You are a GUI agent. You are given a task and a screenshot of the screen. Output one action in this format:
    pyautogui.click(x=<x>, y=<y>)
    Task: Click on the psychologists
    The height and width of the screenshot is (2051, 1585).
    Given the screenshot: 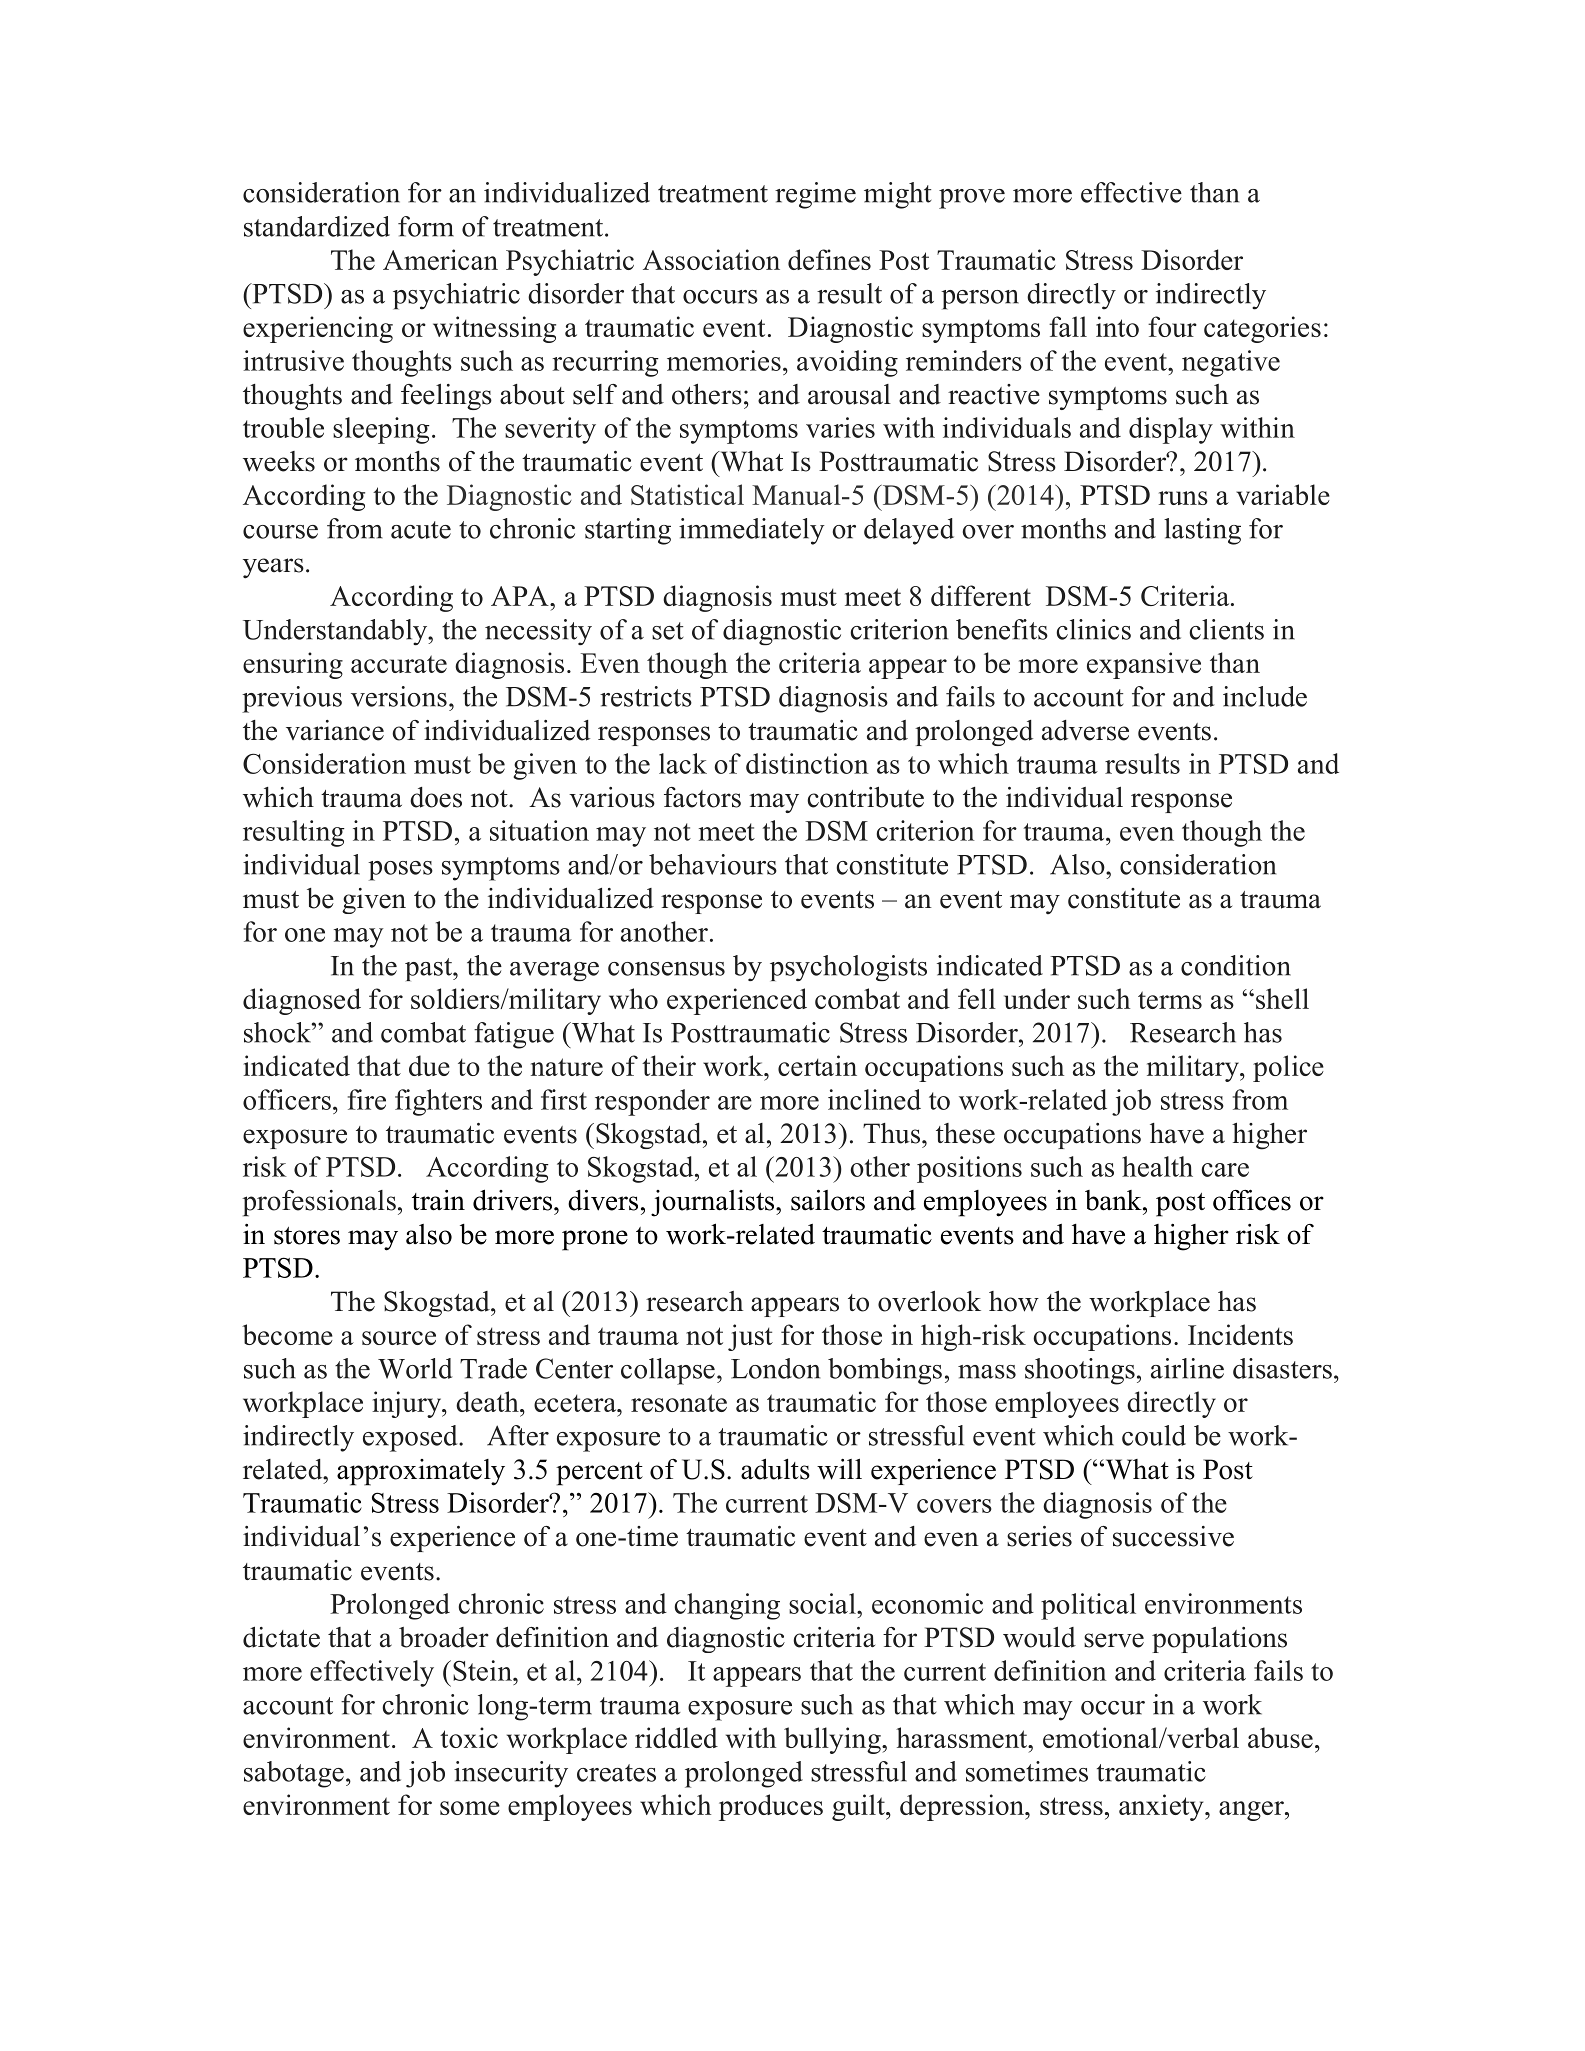 What is the action you would take?
    pyautogui.click(x=848, y=968)
